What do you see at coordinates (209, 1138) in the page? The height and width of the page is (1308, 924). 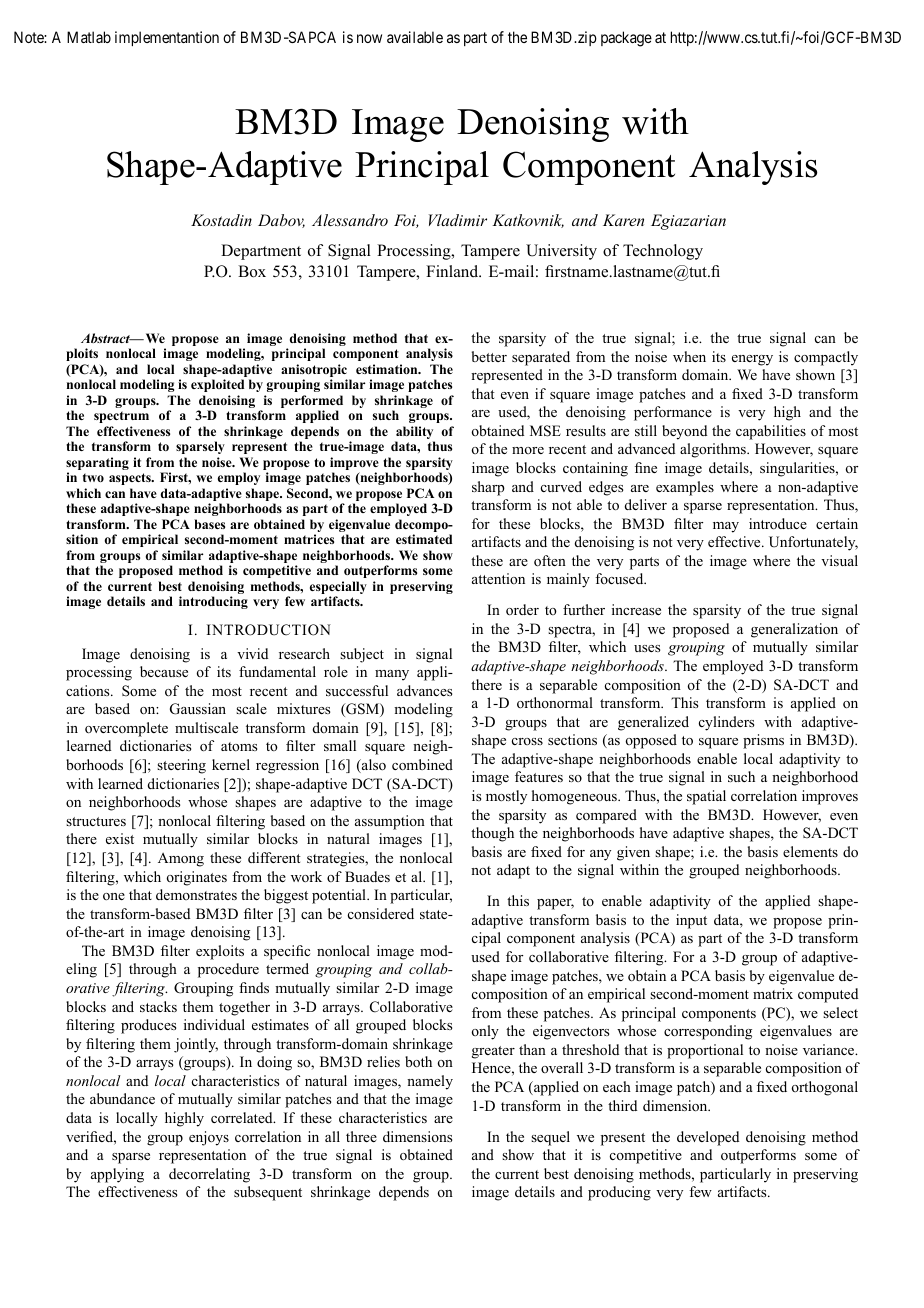 I see `enjoys` at bounding box center [209, 1138].
